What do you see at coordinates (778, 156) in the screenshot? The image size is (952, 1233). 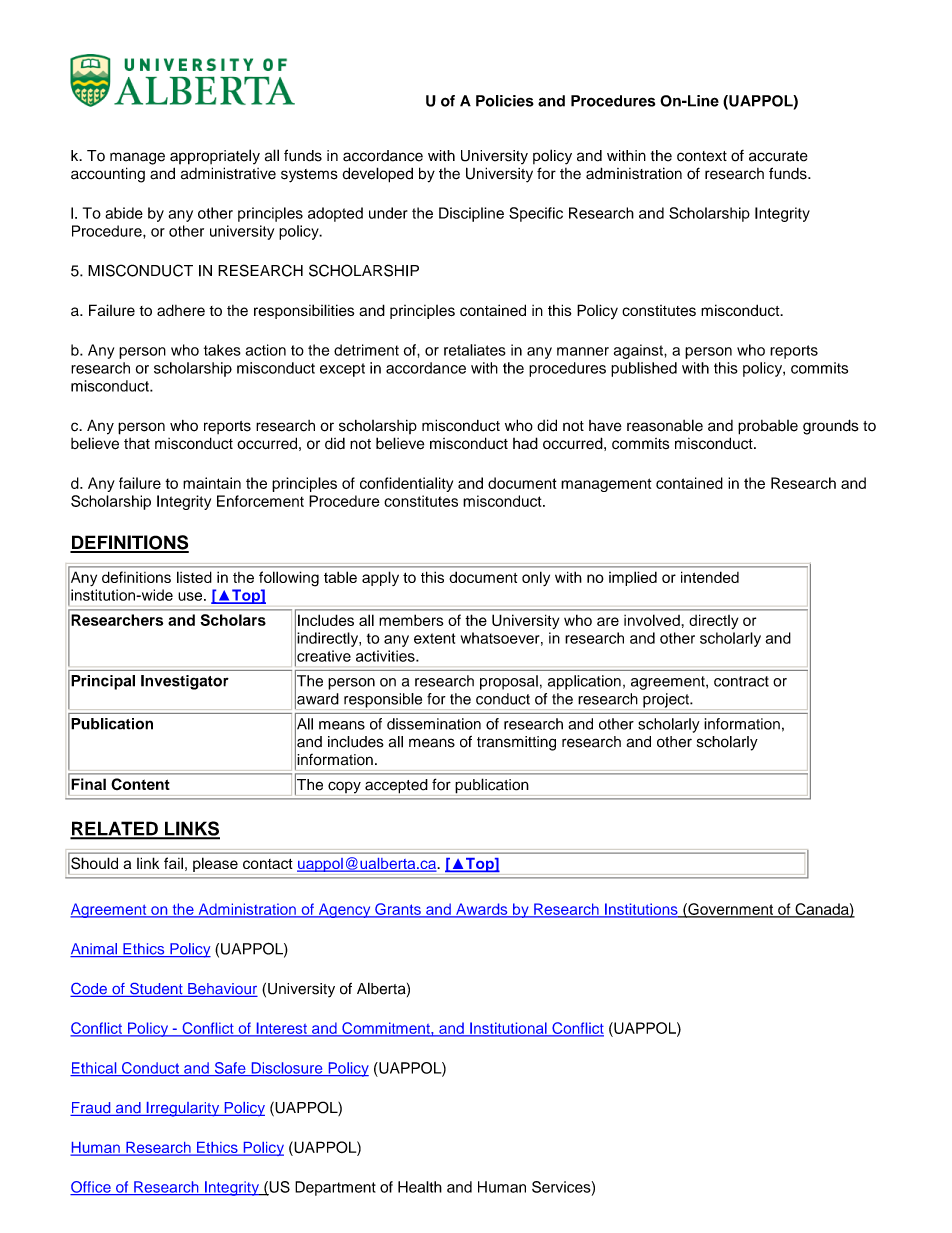 I see `accurate` at bounding box center [778, 156].
